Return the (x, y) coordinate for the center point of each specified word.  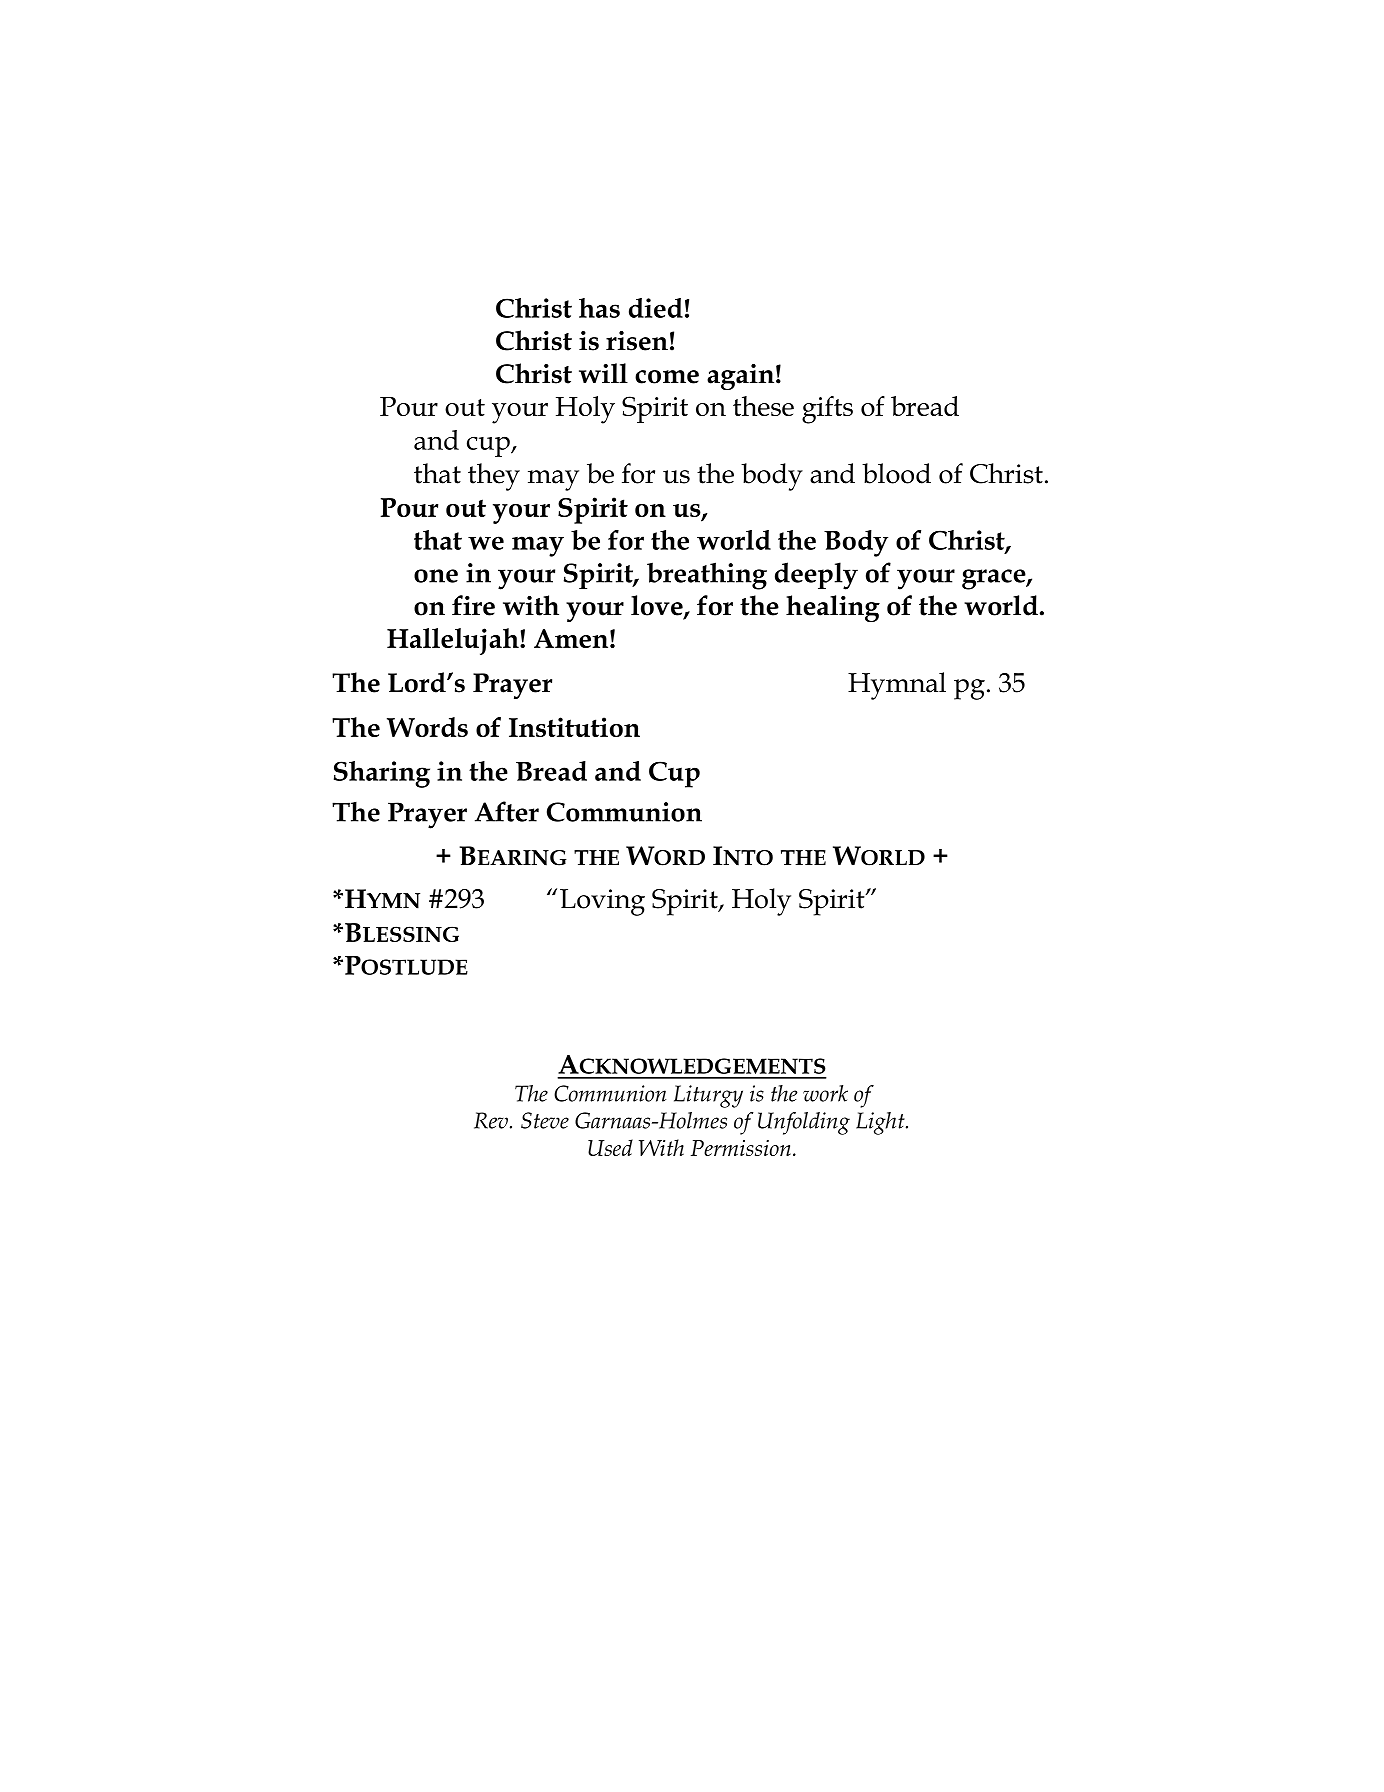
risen (637, 341)
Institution (574, 727)
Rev (491, 1120)
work (825, 1093)
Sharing (382, 774)
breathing (707, 576)
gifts (827, 410)
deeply (816, 576)
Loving (602, 902)
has (599, 308)
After (507, 811)
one (436, 576)
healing (833, 608)
